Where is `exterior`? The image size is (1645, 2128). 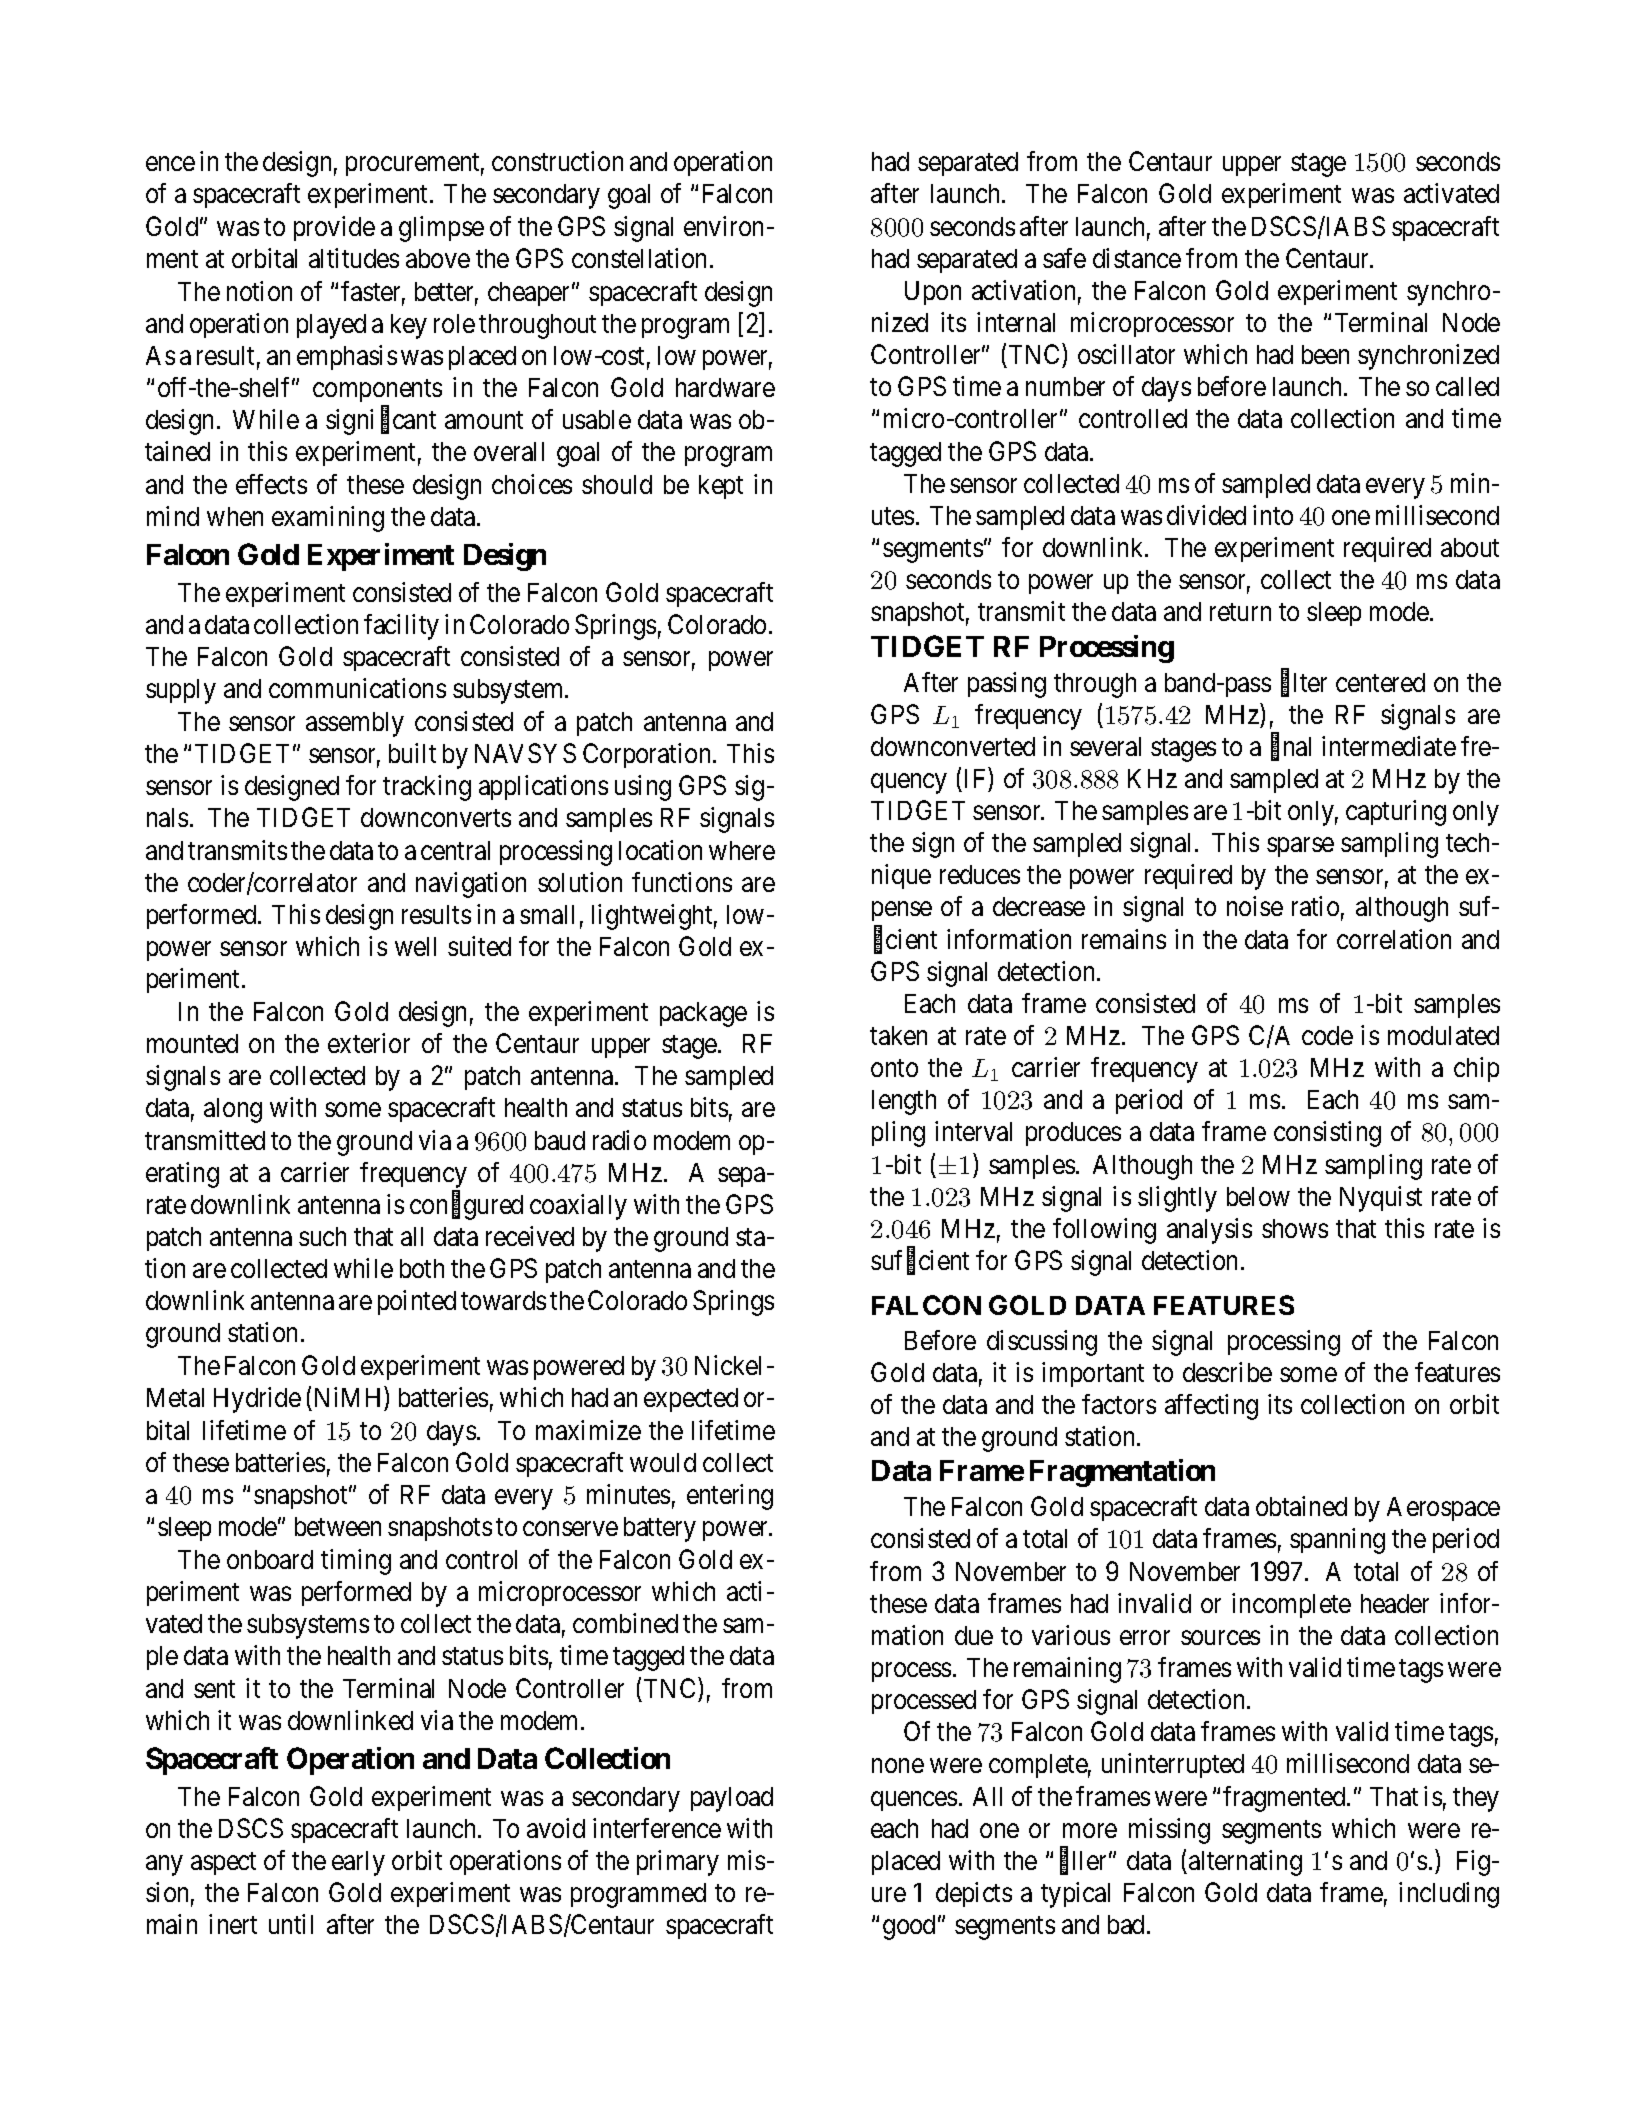 exterior is located at coordinates (369, 1043).
